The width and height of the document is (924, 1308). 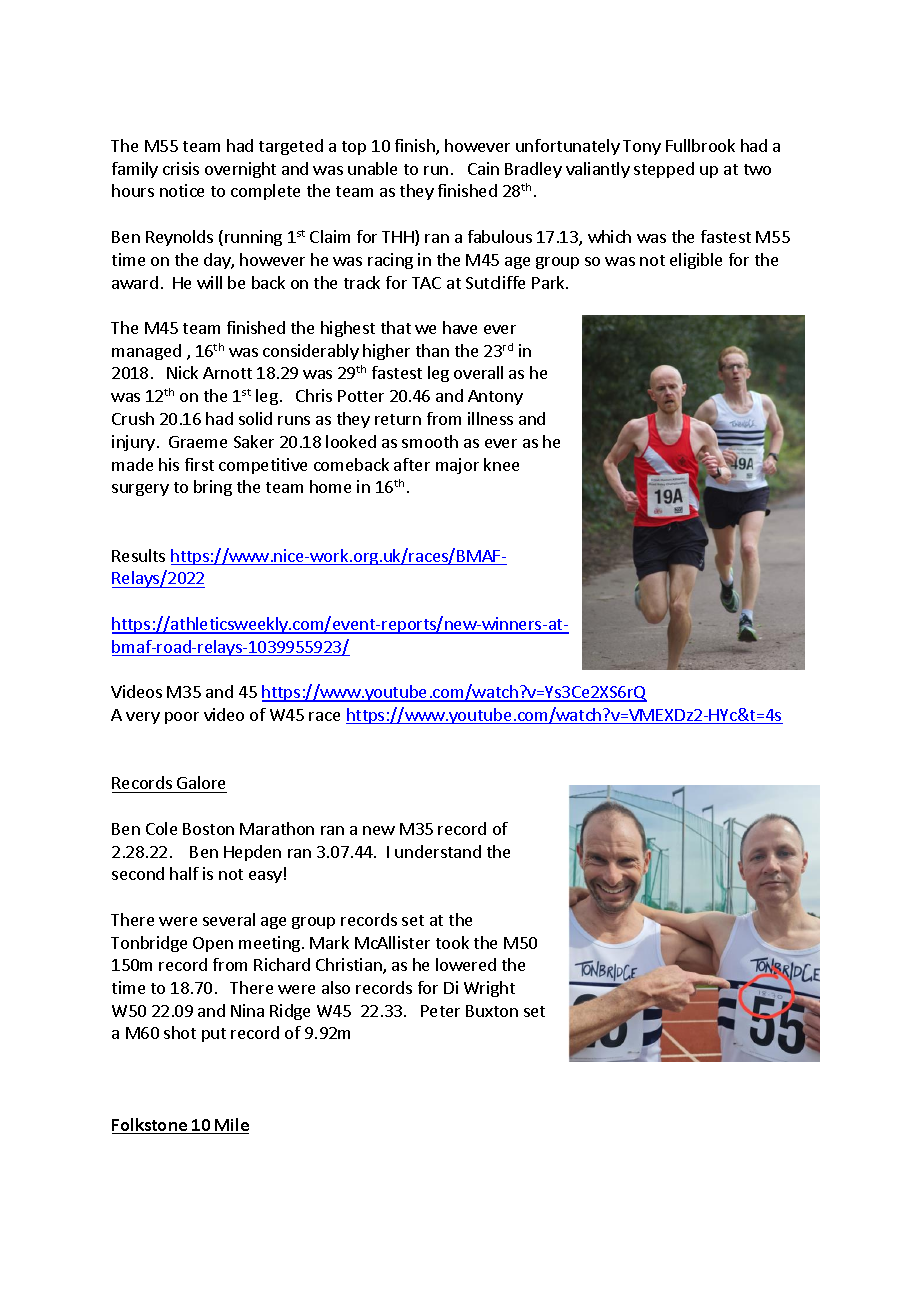 I want to click on crisis, so click(x=181, y=168).
